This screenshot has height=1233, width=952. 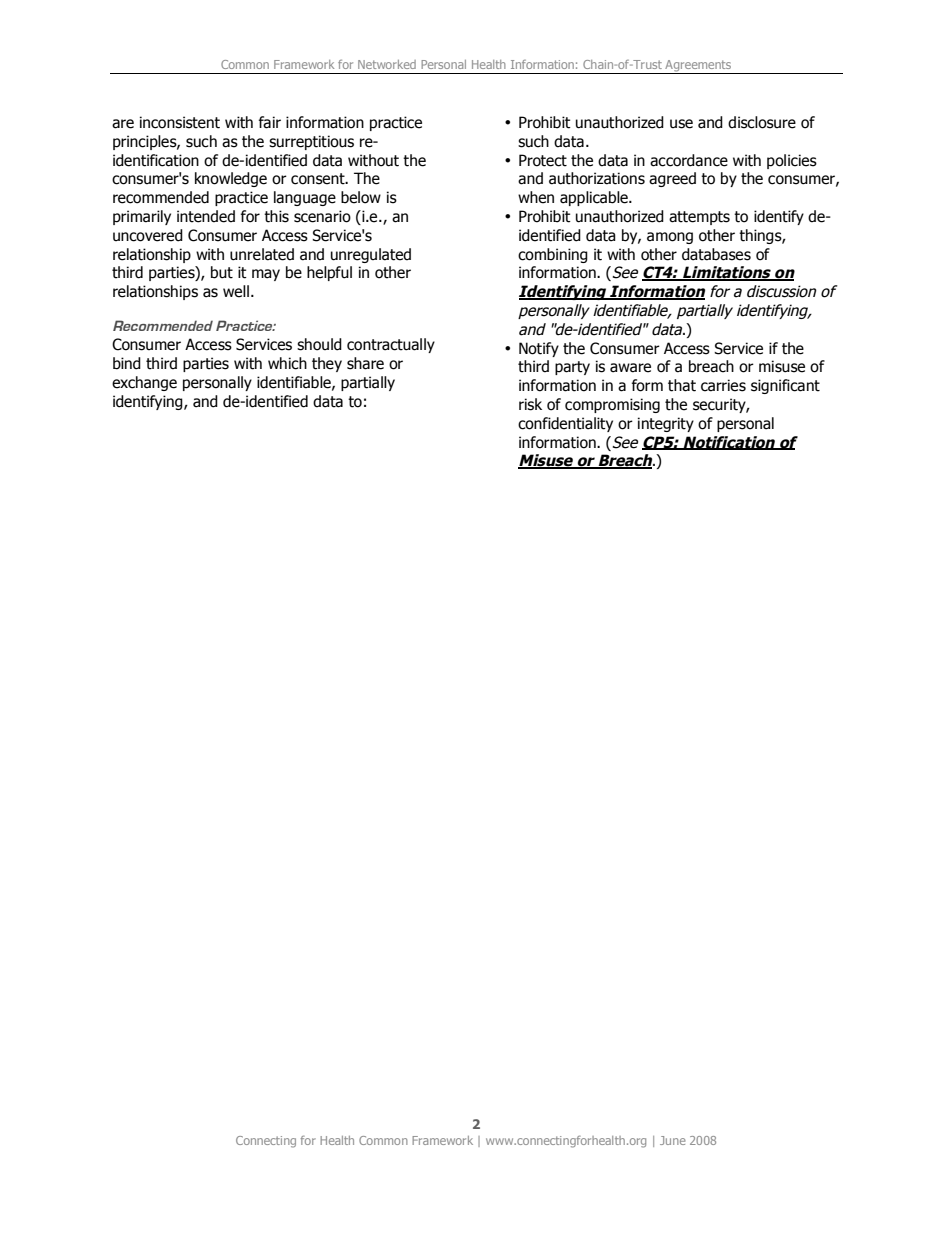 I want to click on compromising, so click(x=612, y=405).
